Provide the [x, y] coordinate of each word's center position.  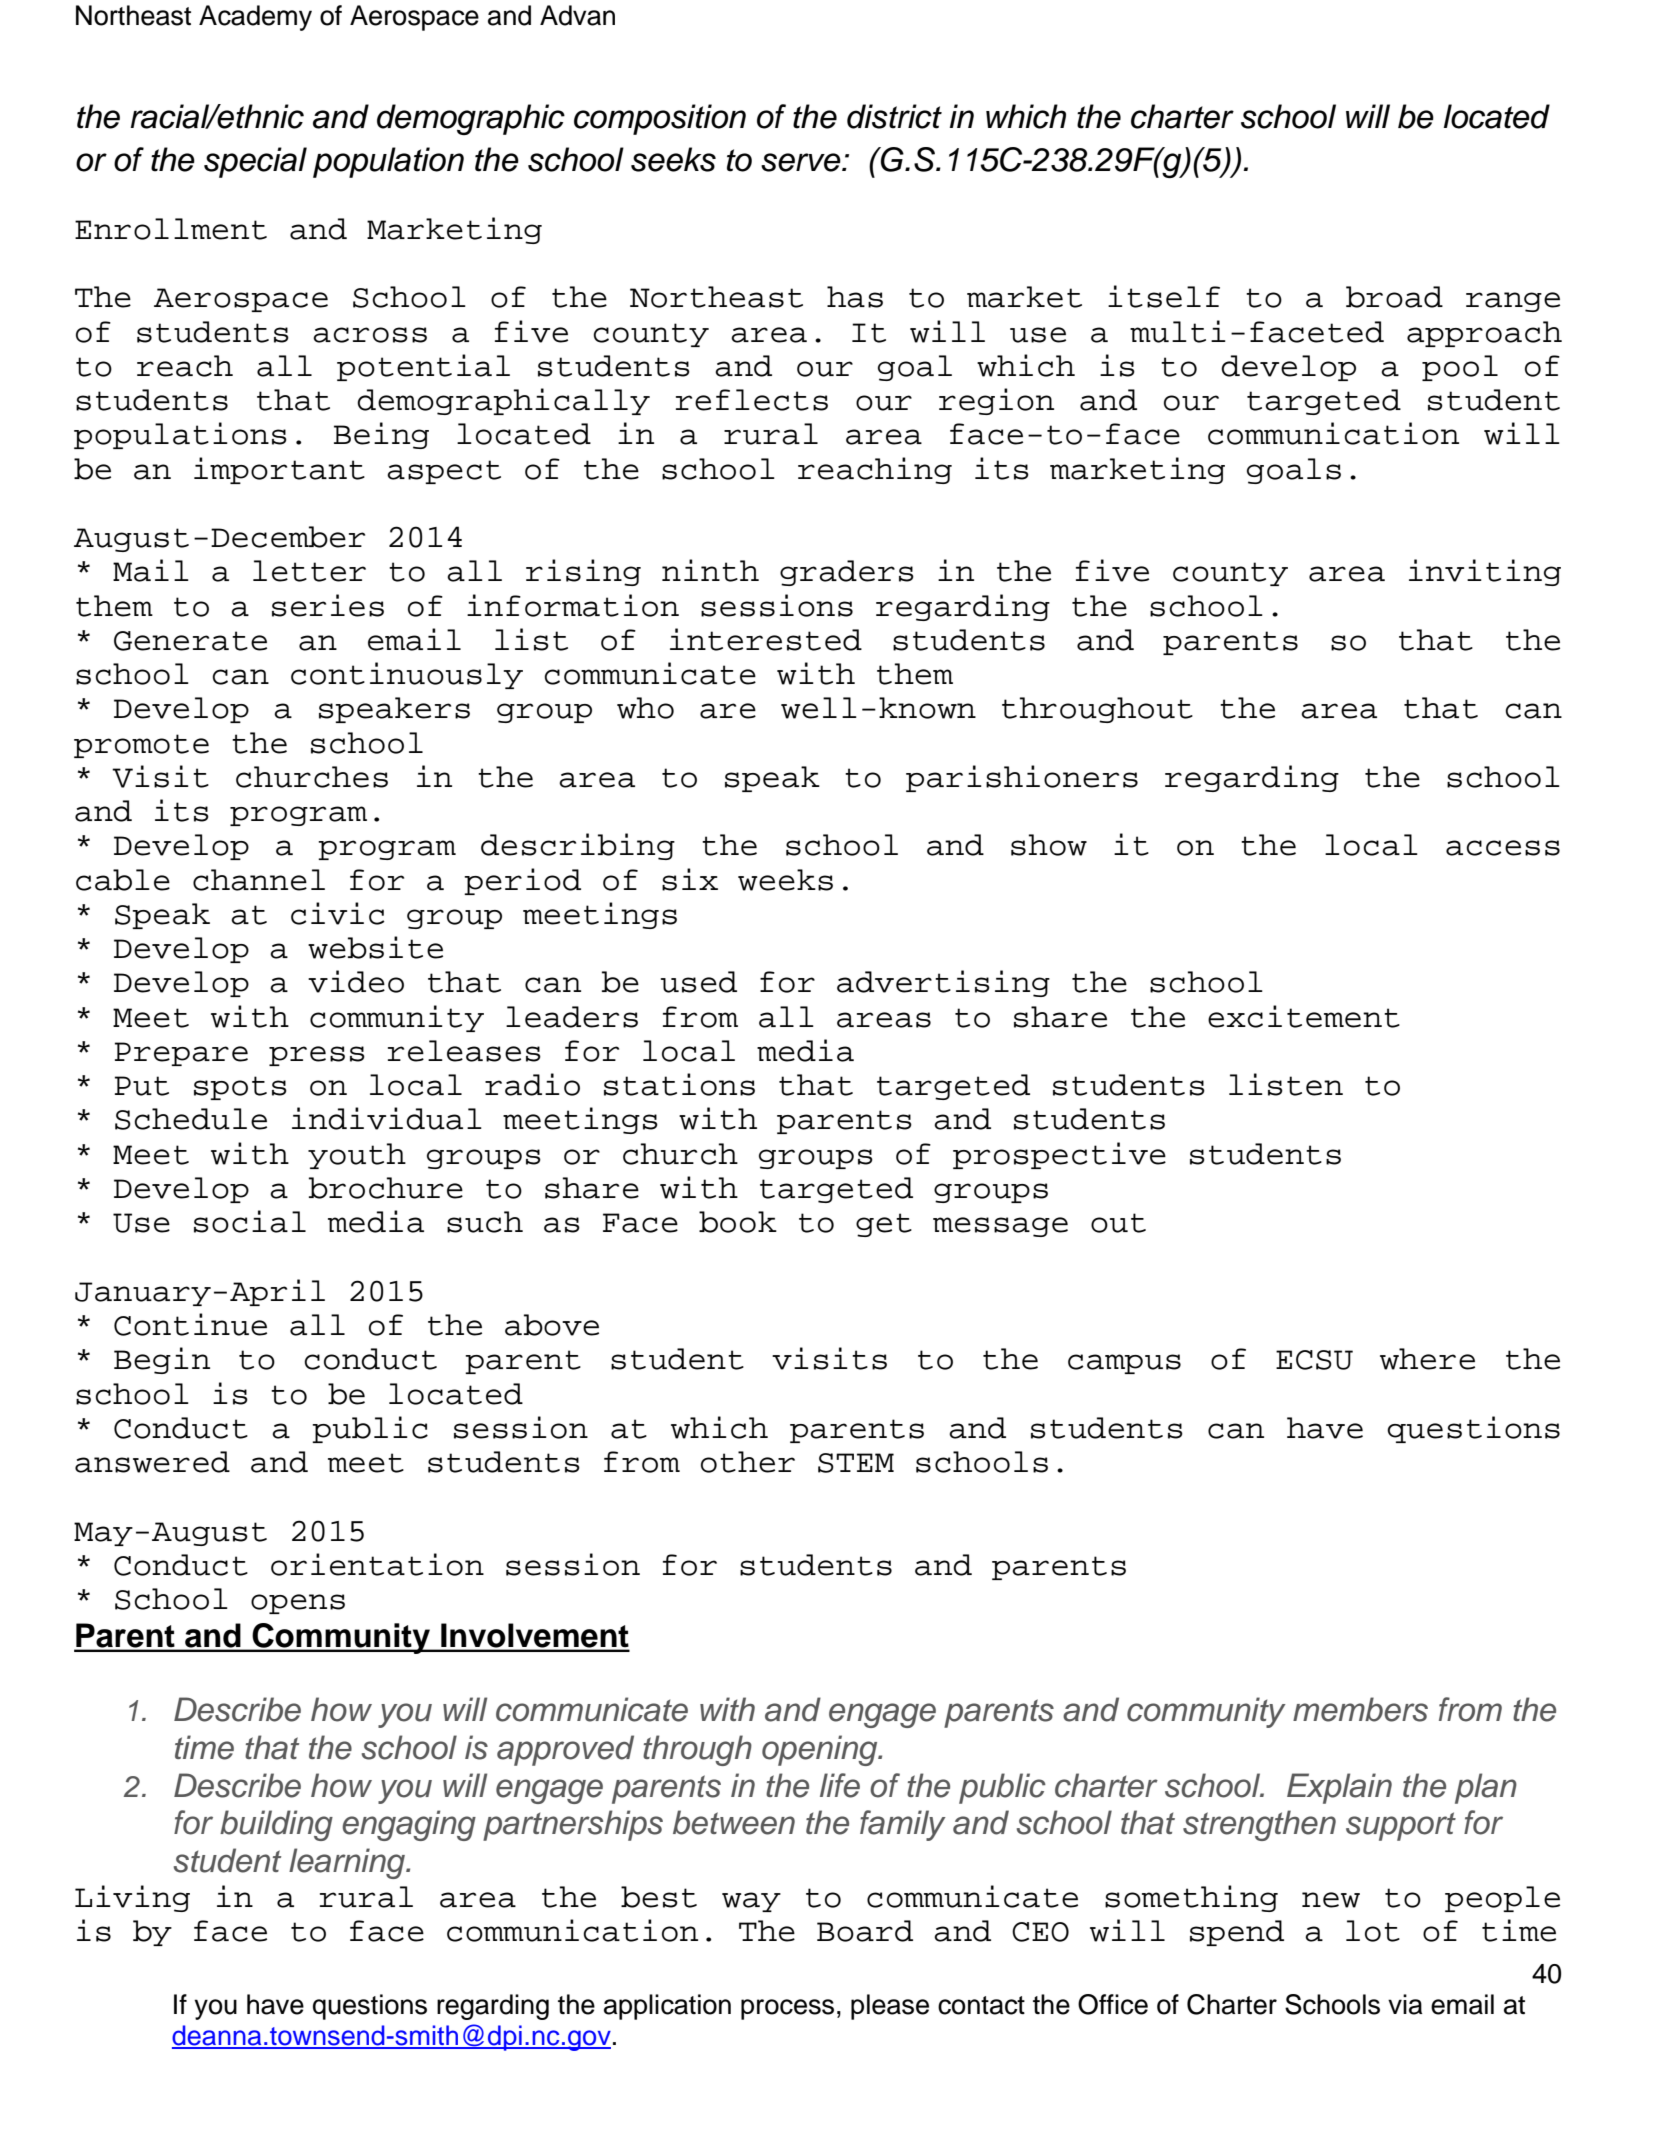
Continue [190, 1324]
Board [865, 1931]
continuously [407, 675]
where [1427, 1359]
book [738, 1222]
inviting [1485, 572]
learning [348, 1863]
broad [1394, 297]
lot [1373, 1931]
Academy [255, 18]
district [894, 116]
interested [766, 639]
